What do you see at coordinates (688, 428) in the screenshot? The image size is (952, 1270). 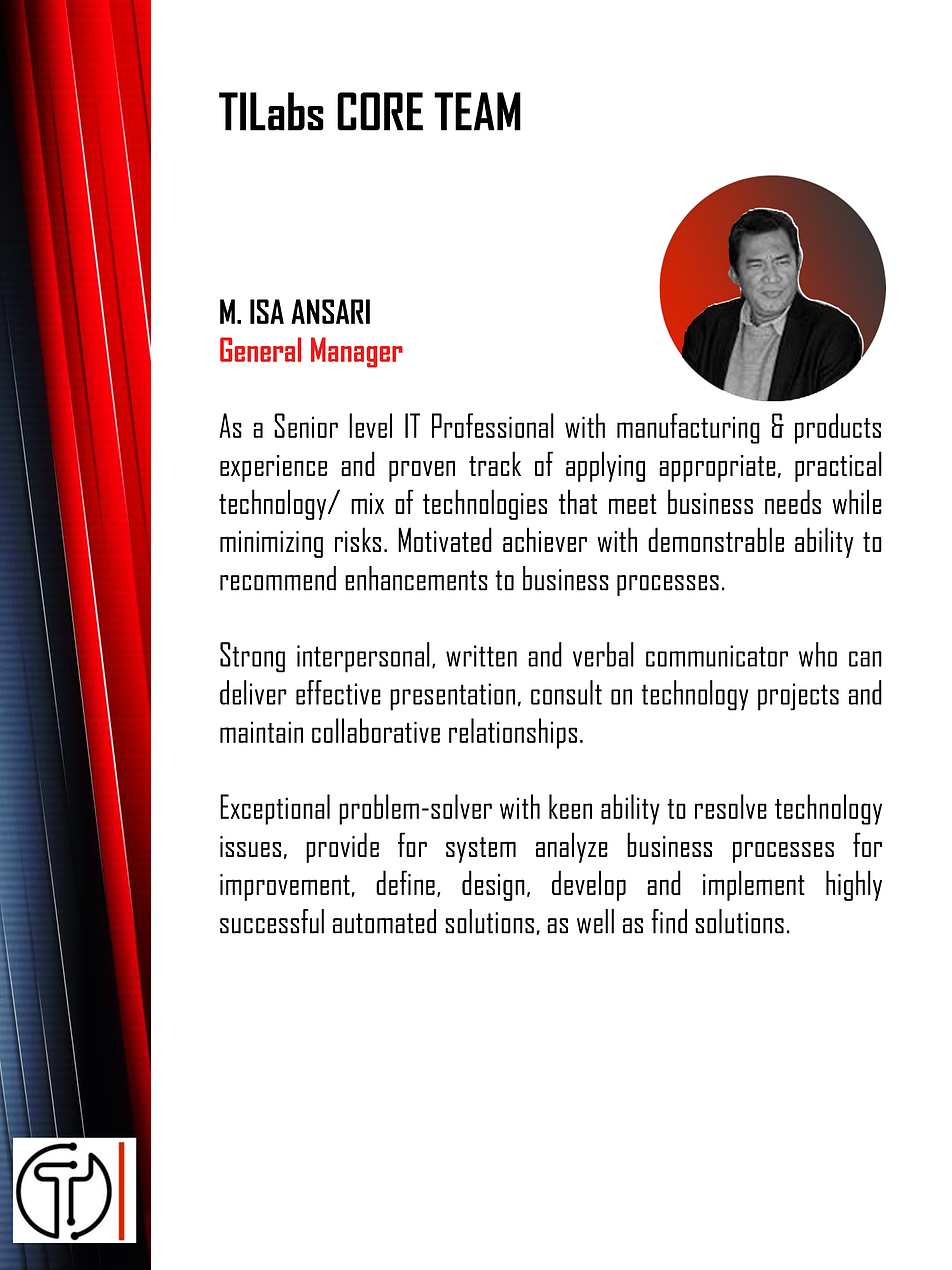 I see `manufacturing` at bounding box center [688, 428].
